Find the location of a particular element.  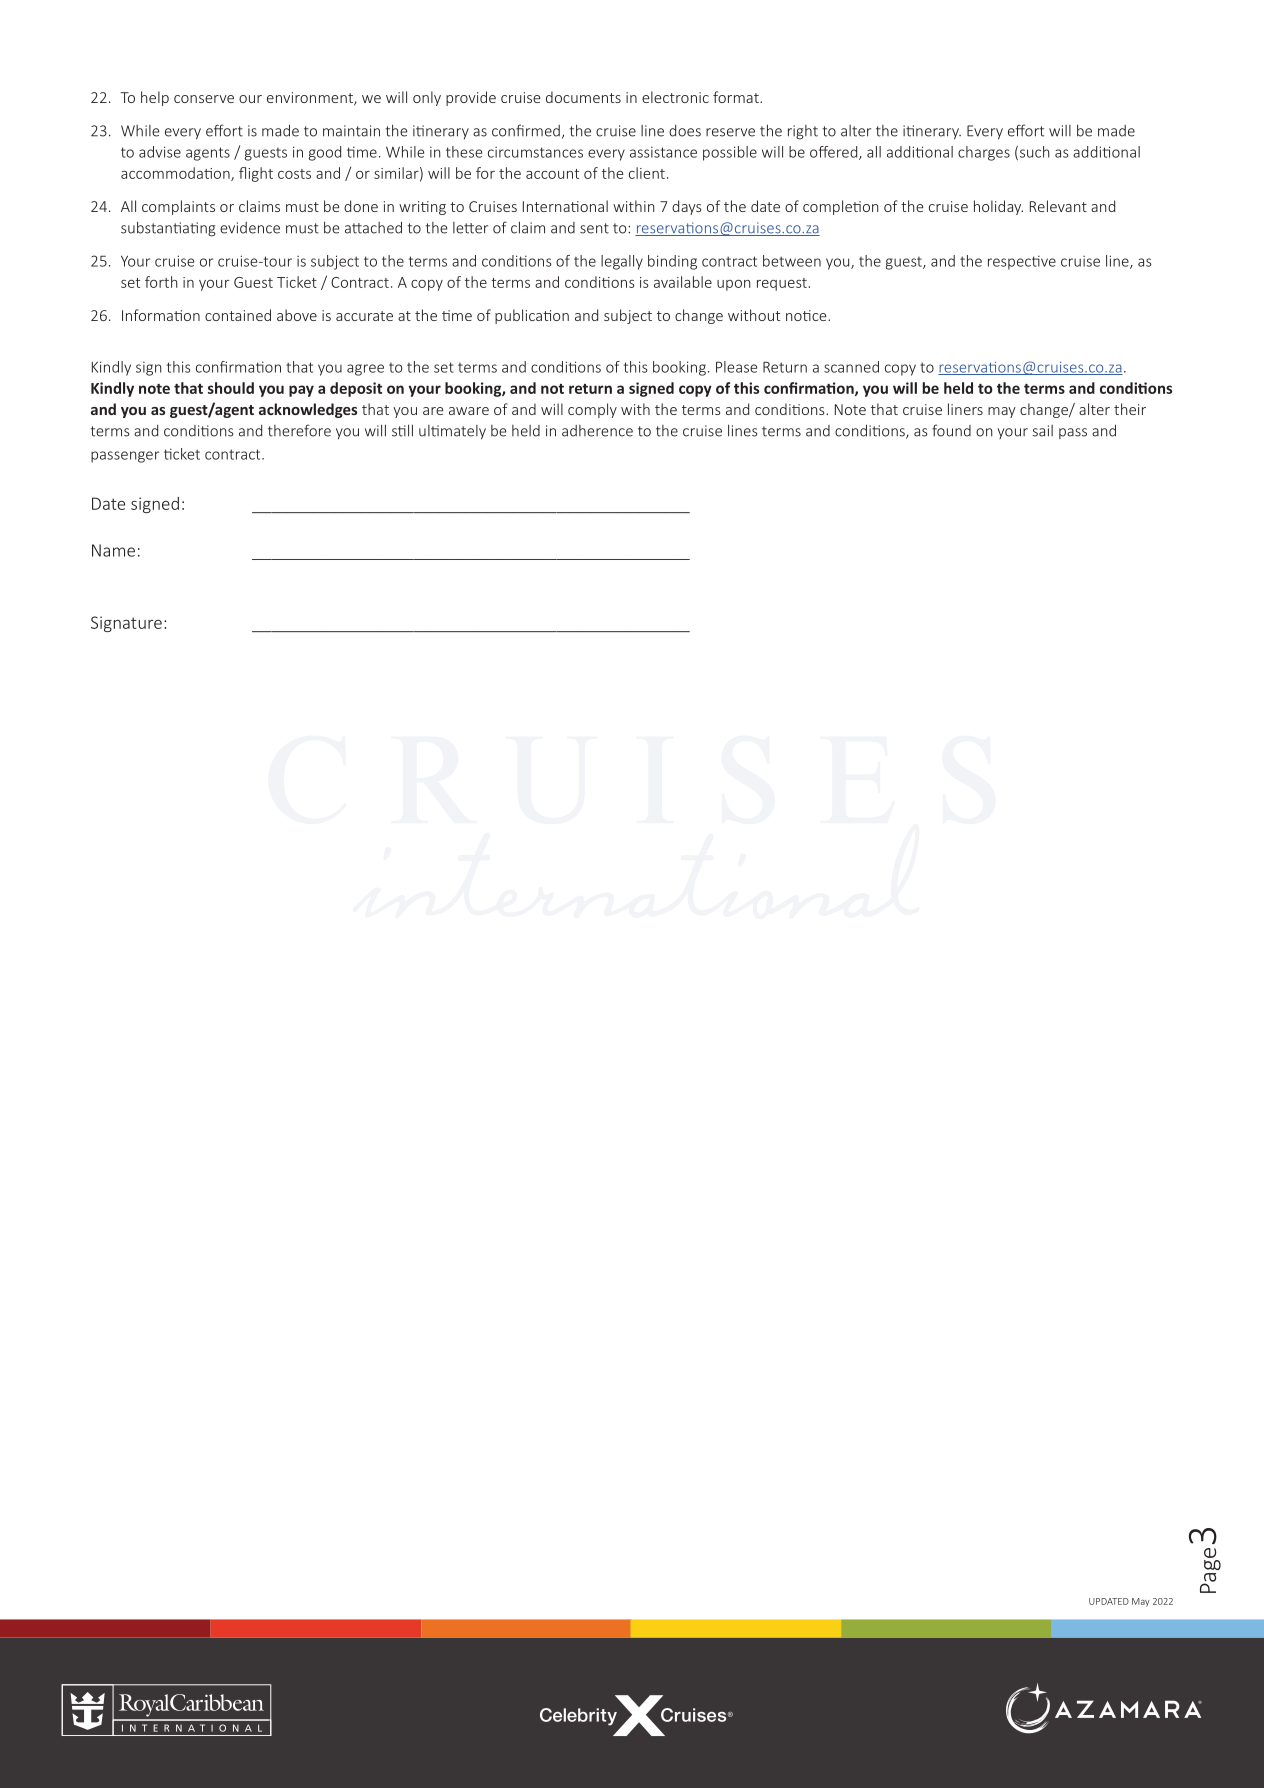

available is located at coordinates (683, 282).
